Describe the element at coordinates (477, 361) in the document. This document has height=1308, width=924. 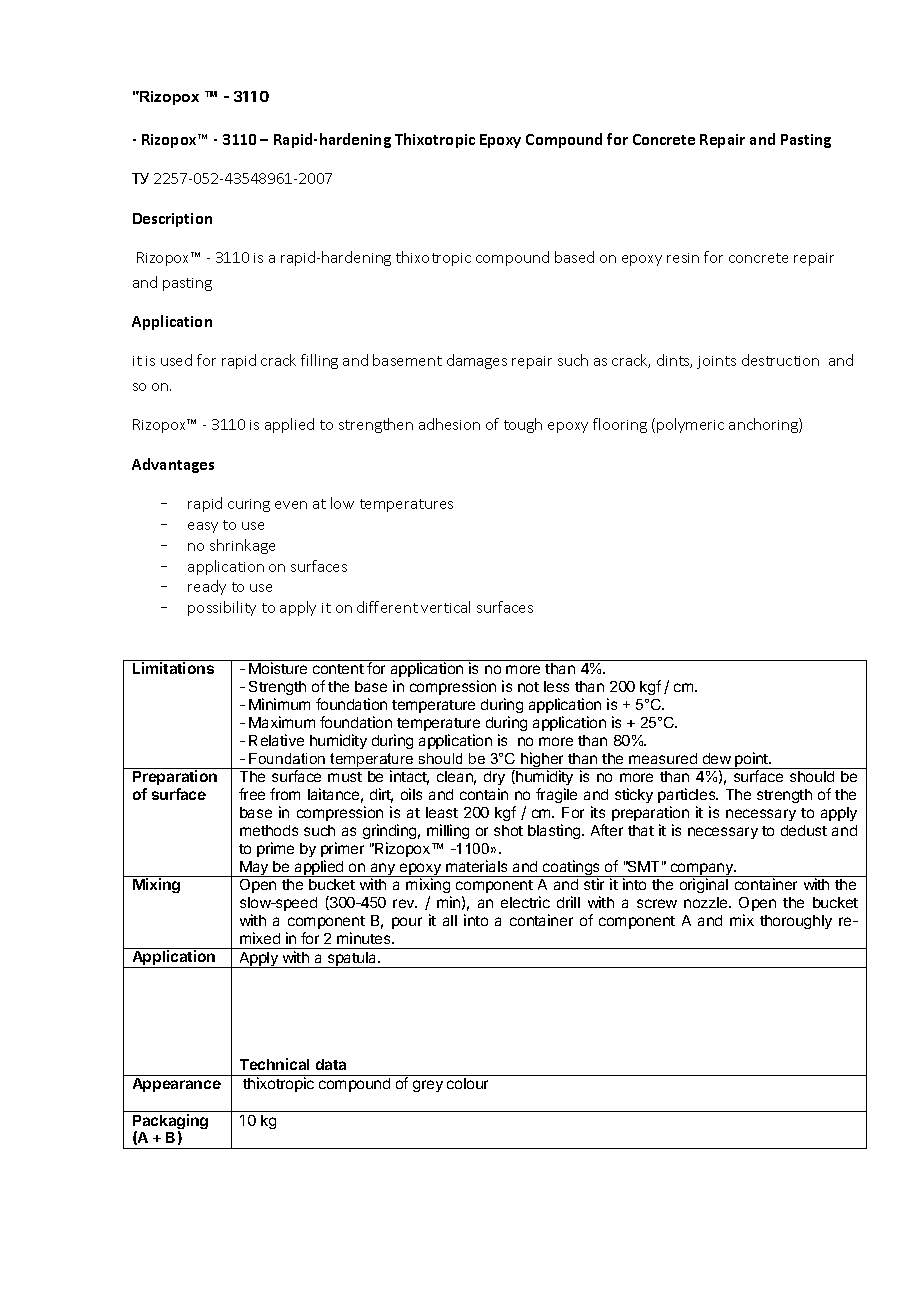
I see `damages` at that location.
